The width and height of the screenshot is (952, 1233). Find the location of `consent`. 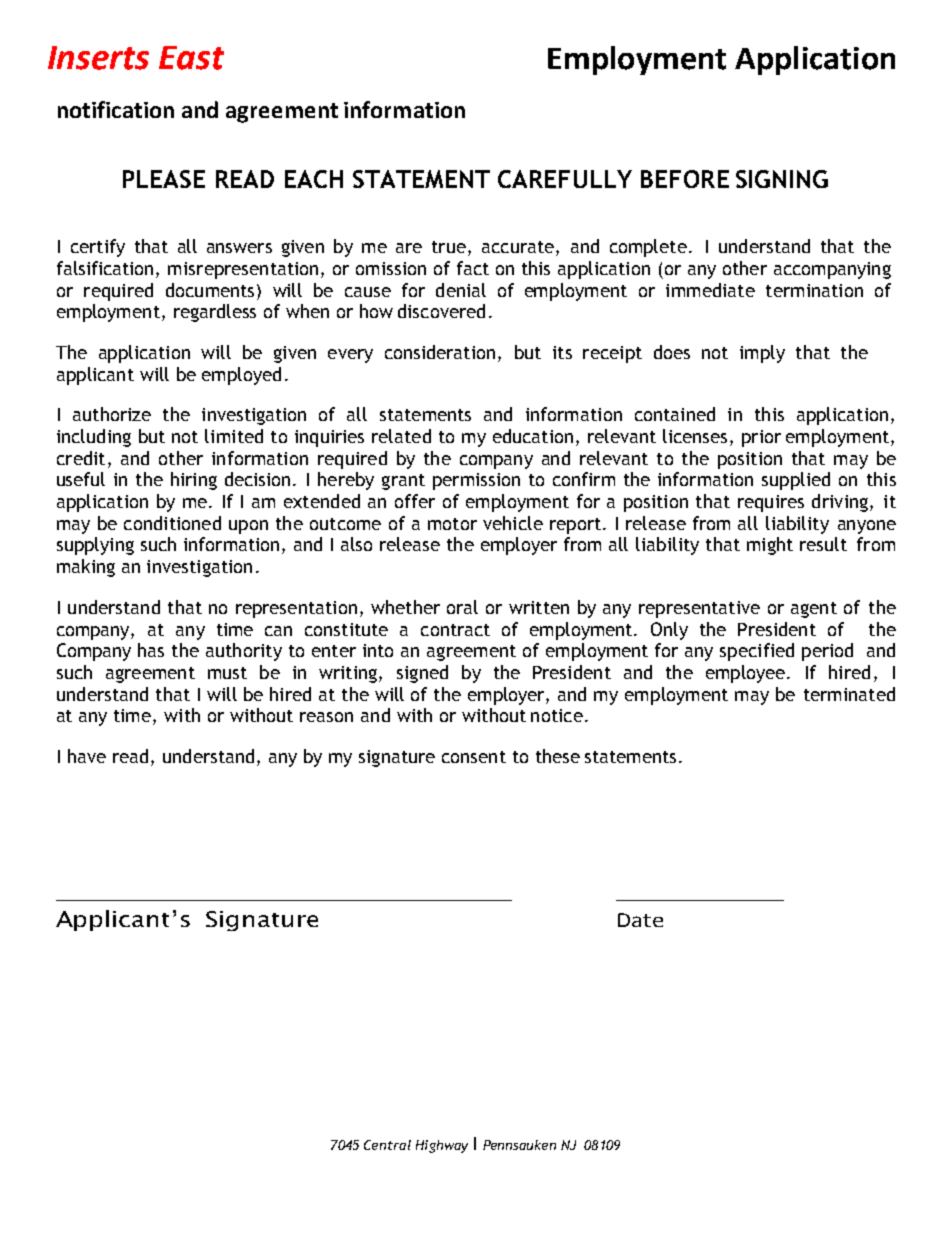

consent is located at coordinates (474, 757).
